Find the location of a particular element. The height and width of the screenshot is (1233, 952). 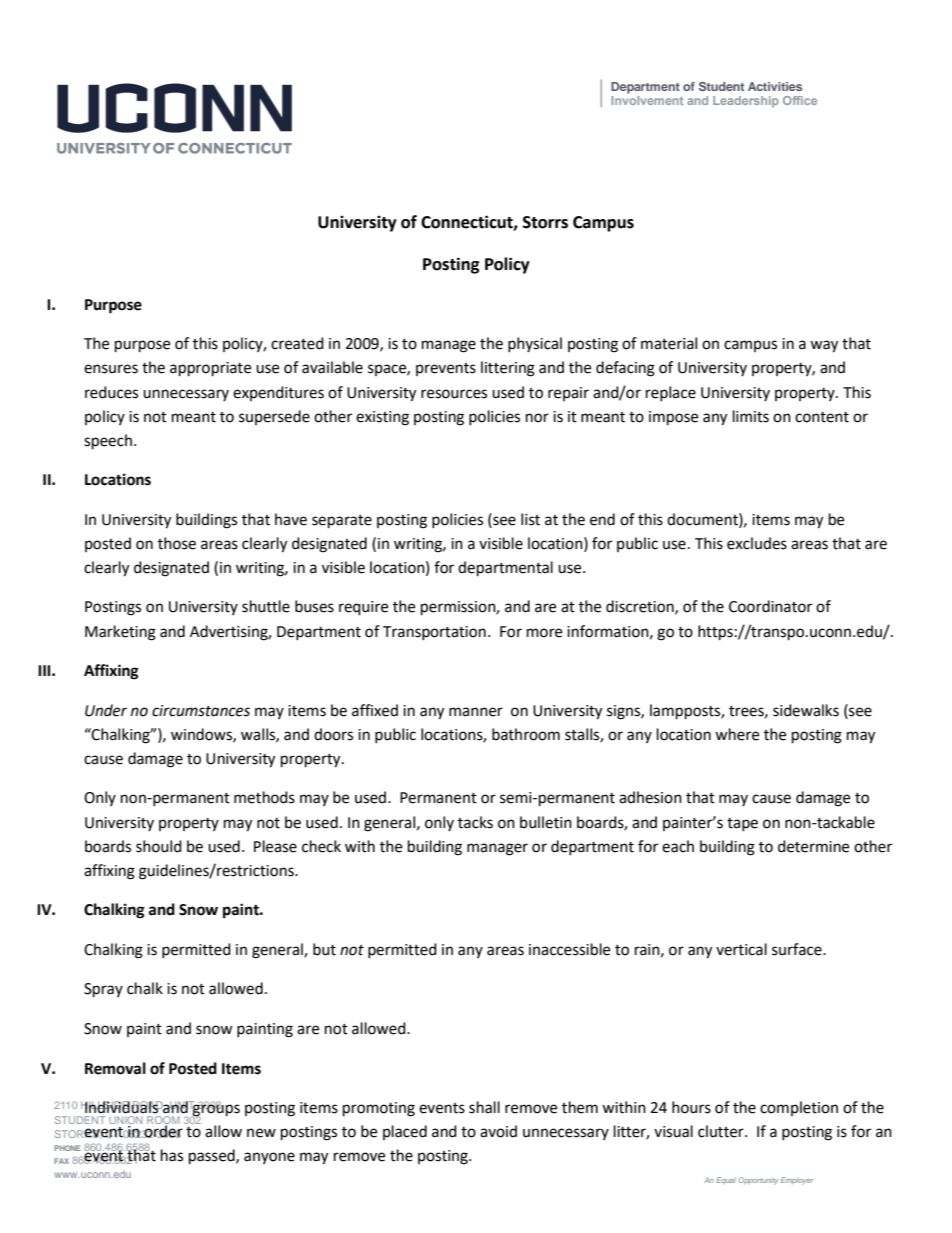

Involvement is located at coordinates (647, 100).
